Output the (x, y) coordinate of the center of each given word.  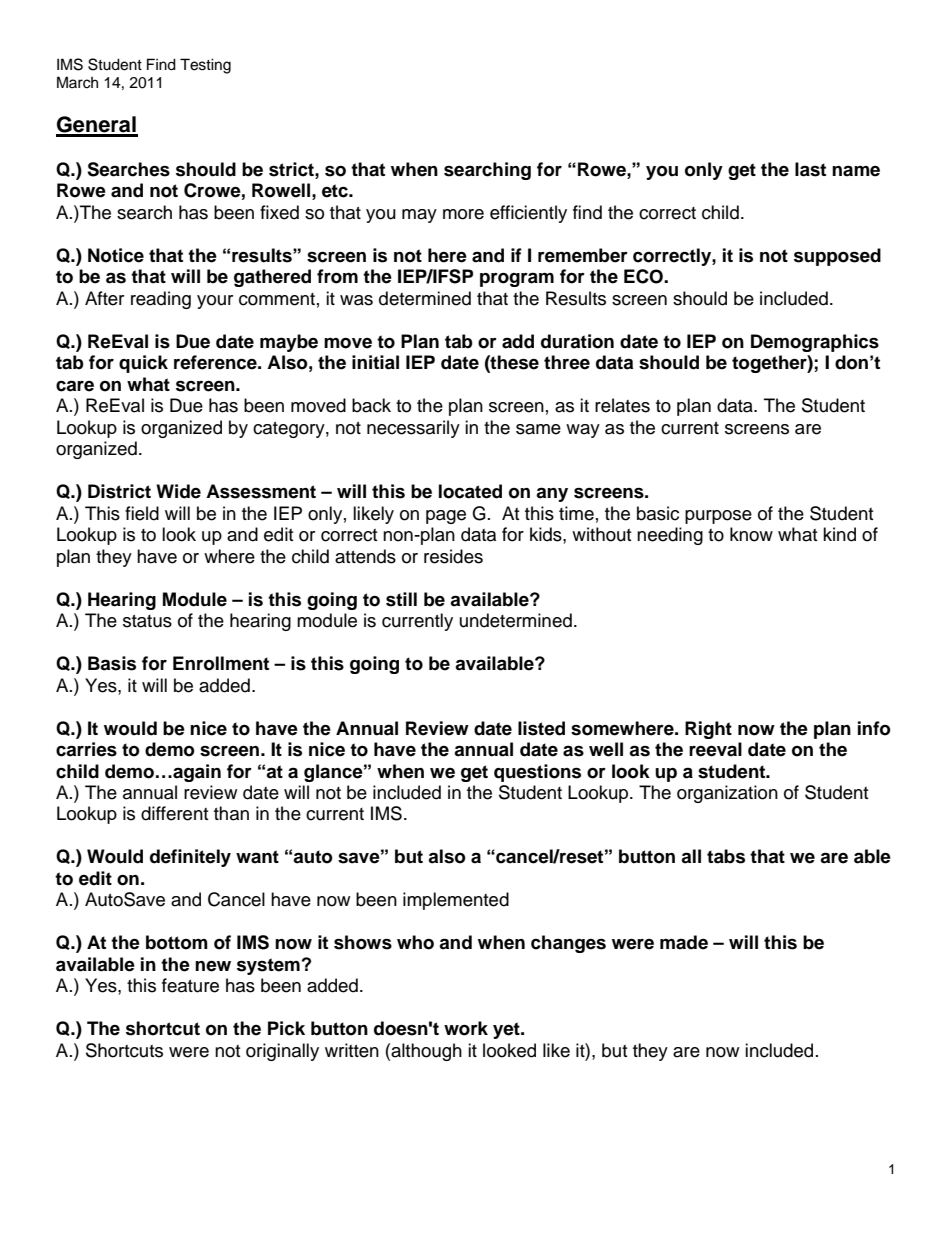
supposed (837, 257)
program (517, 279)
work (466, 1028)
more (463, 214)
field (142, 513)
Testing (205, 66)
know (751, 534)
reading (161, 300)
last (810, 169)
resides (453, 556)
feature (190, 985)
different (174, 813)
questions (537, 773)
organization (727, 794)
